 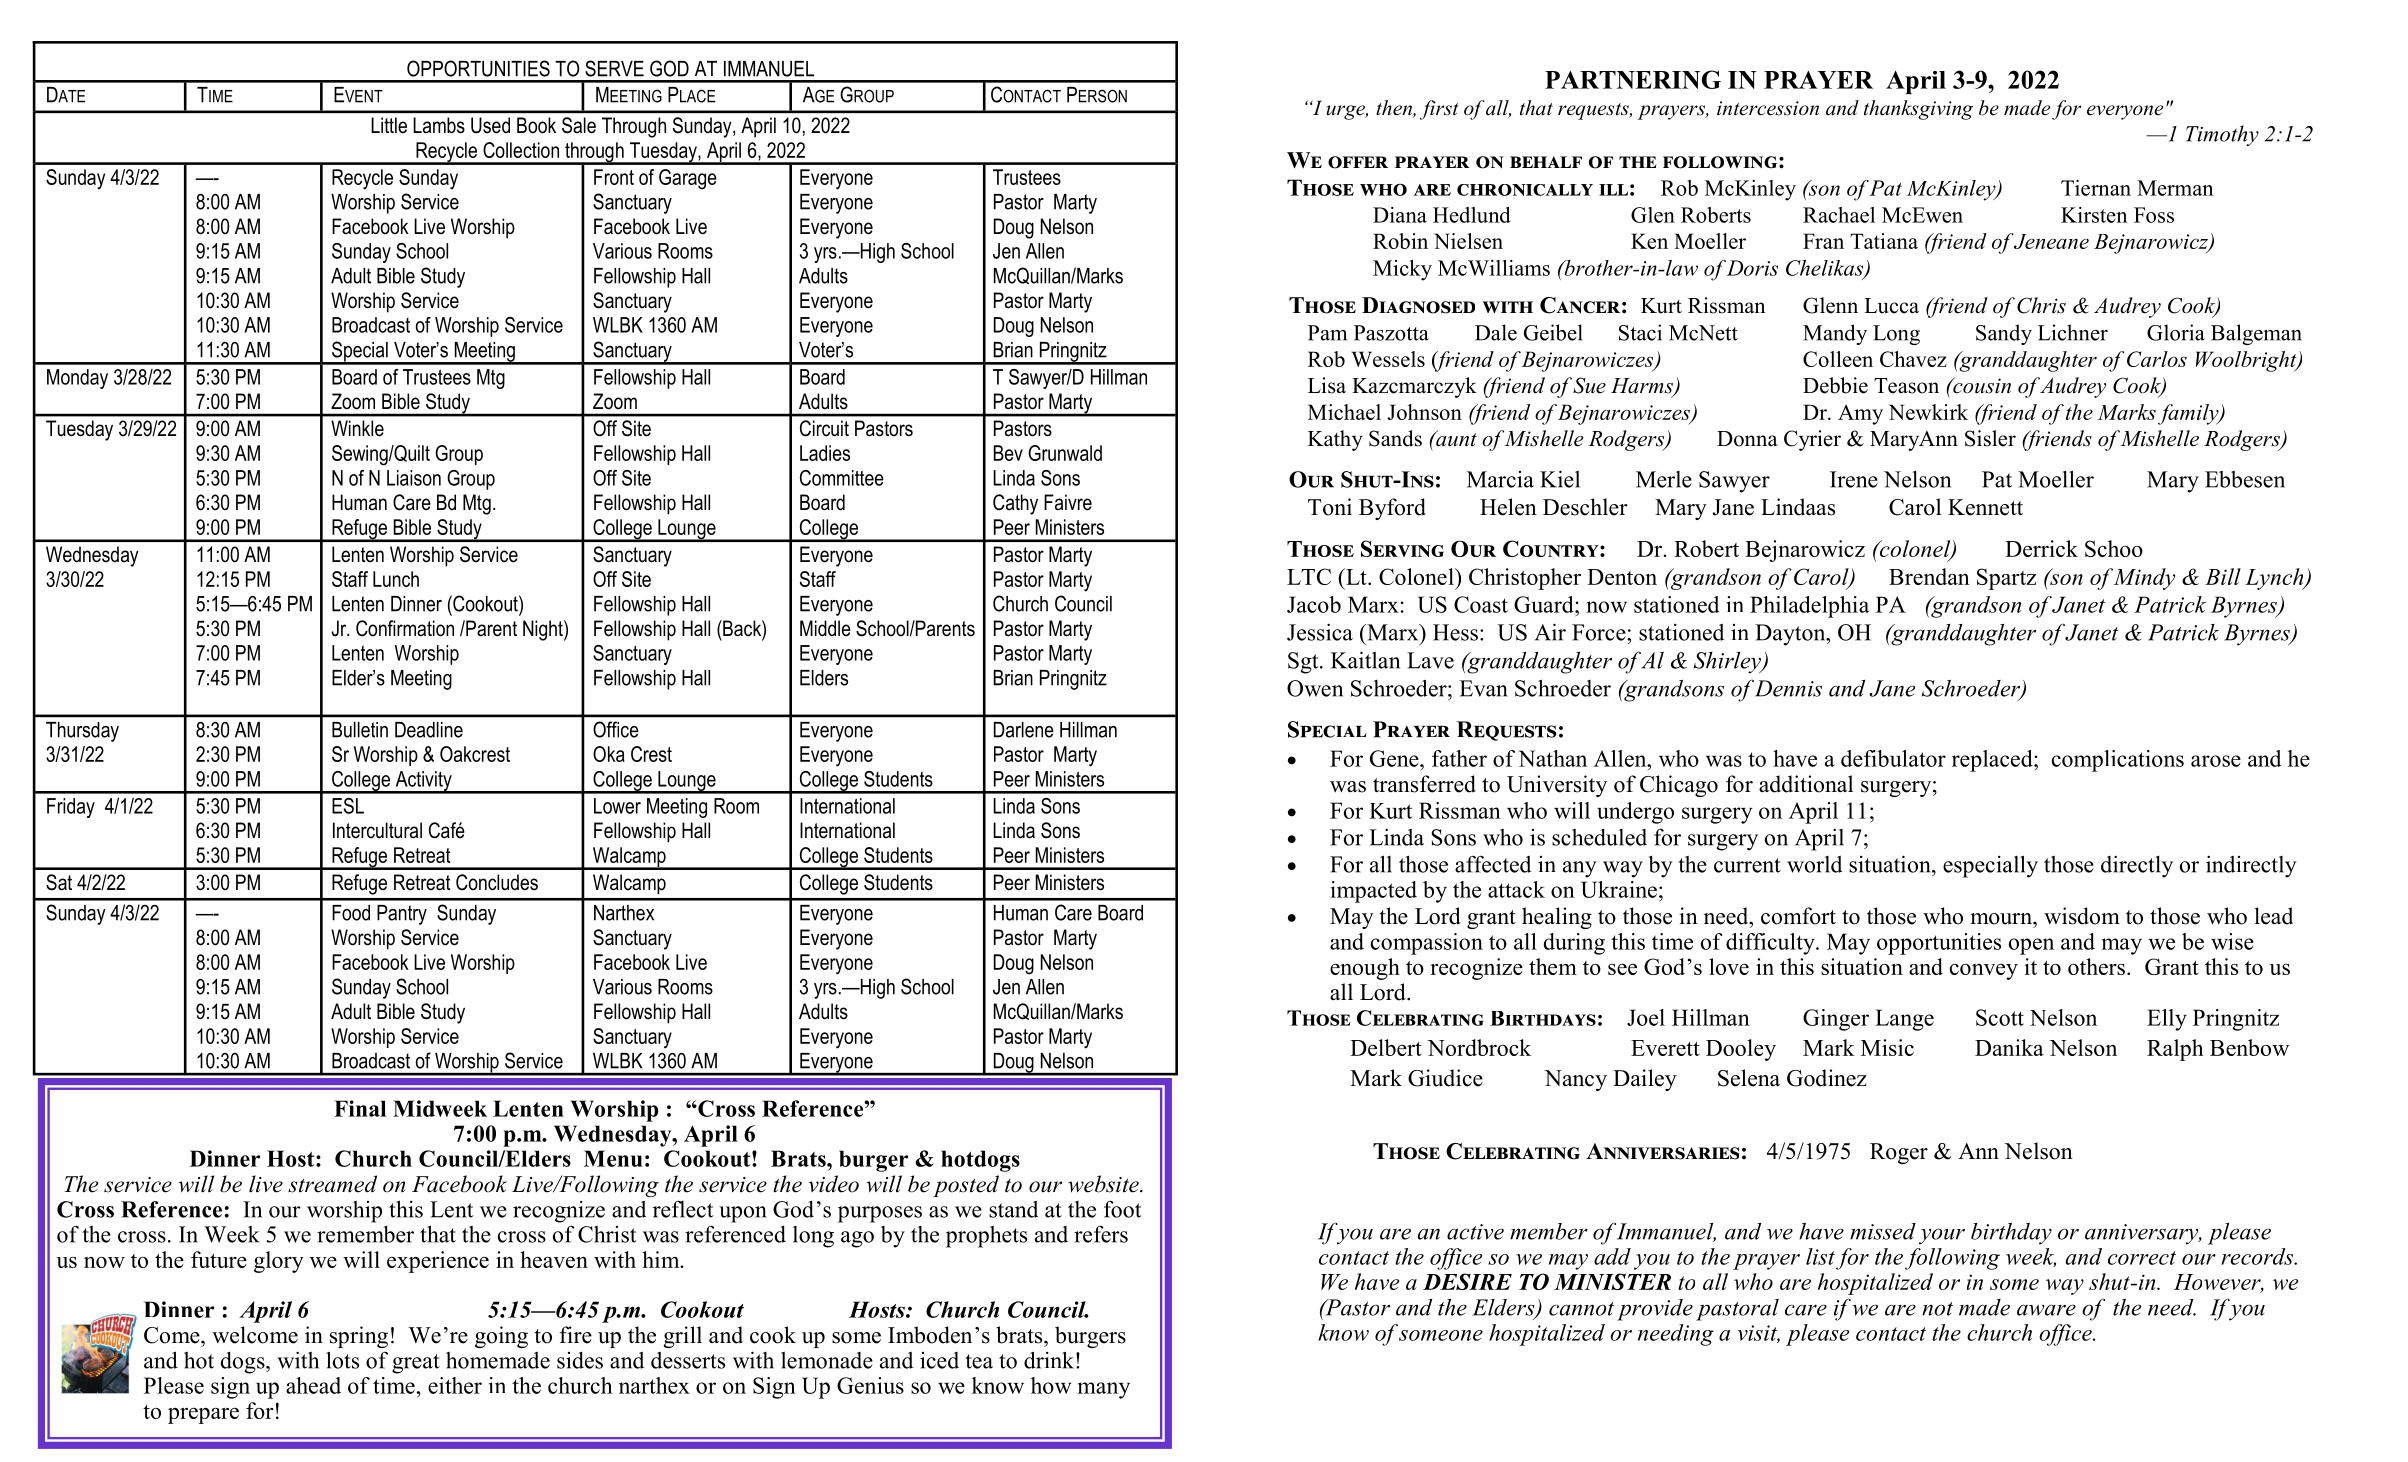 What do you see at coordinates (1386, 1047) in the screenshot?
I see `Delbert` at bounding box center [1386, 1047].
